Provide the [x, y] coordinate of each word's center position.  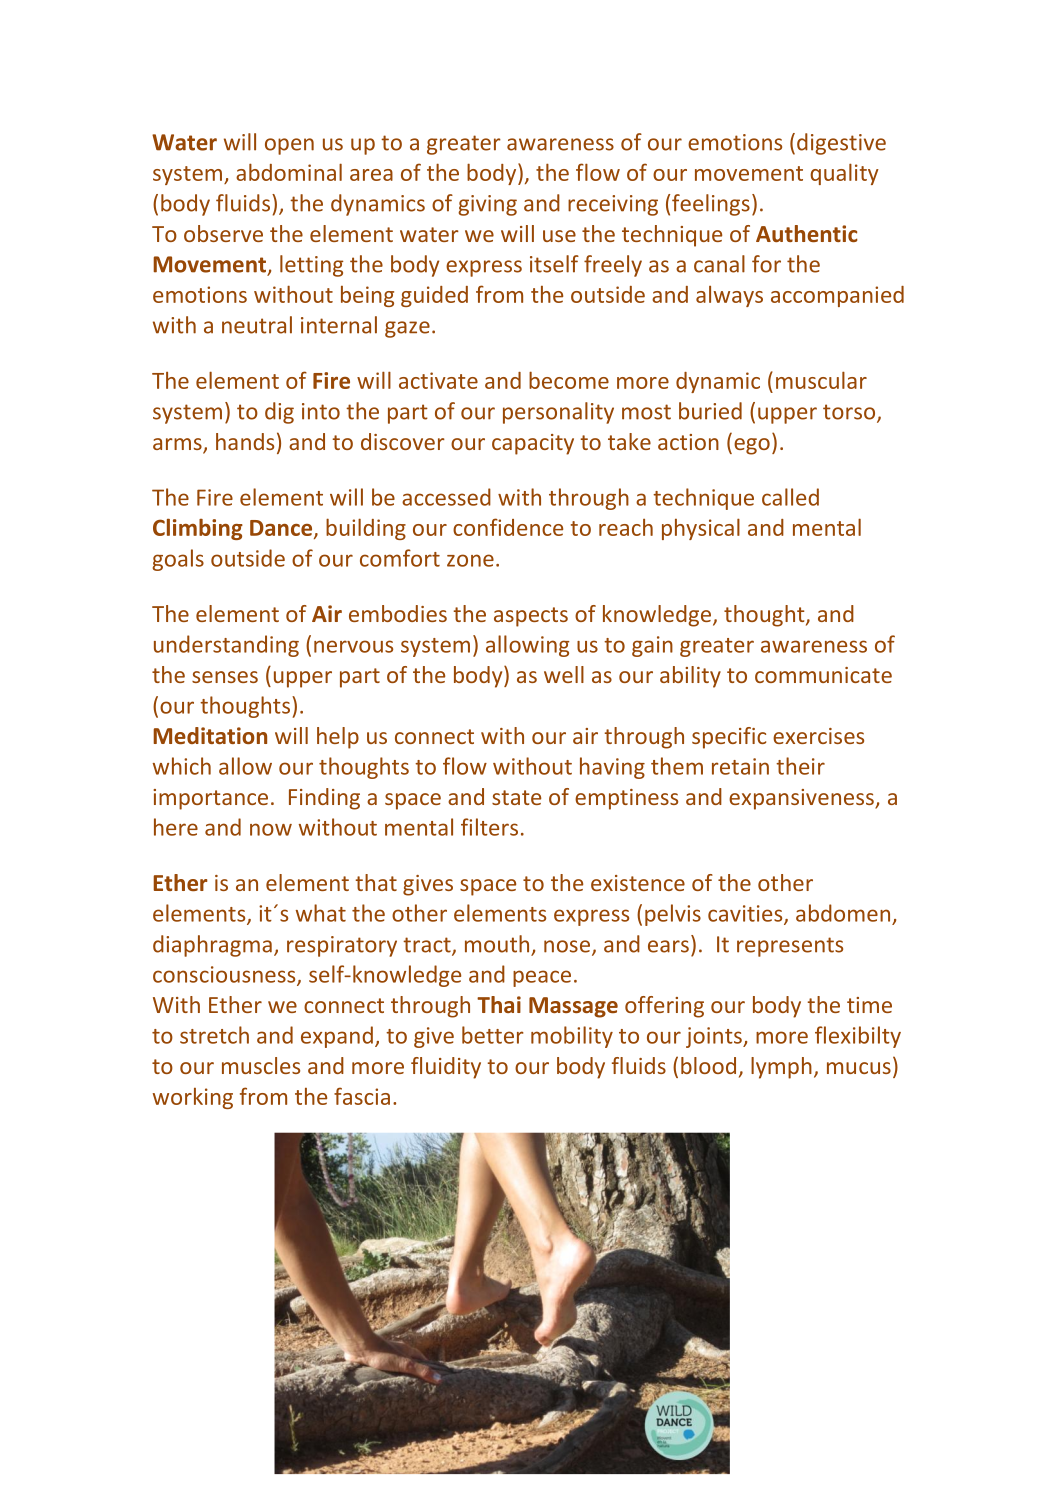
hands [245, 441]
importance [210, 799]
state [516, 797]
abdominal [289, 172]
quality [844, 174]
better [493, 1035]
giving [487, 205]
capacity [533, 444]
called [790, 497]
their [800, 766]
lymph [781, 1068]
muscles [261, 1065]
